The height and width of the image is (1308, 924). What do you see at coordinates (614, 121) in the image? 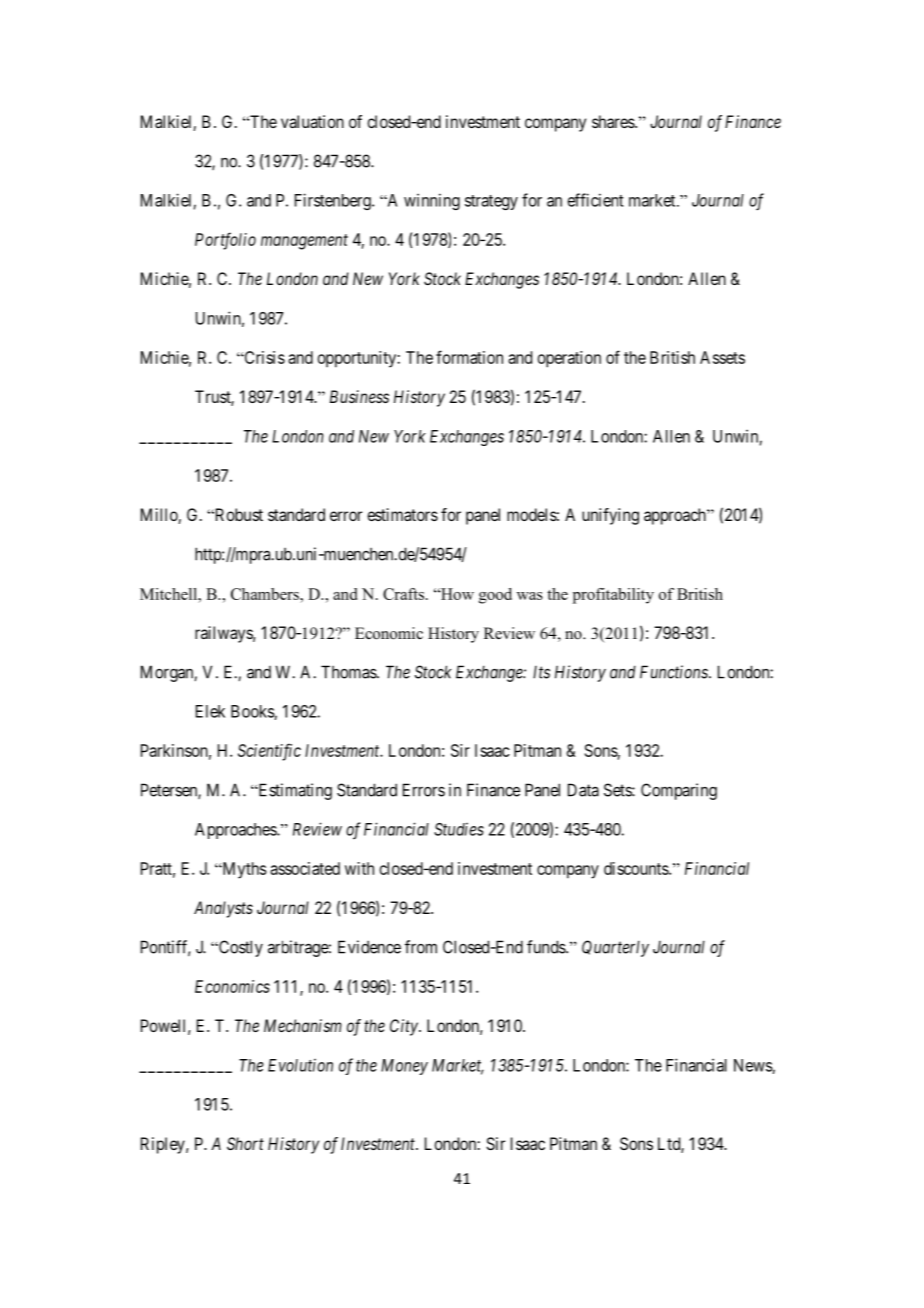
I see `shares` at bounding box center [614, 121].
